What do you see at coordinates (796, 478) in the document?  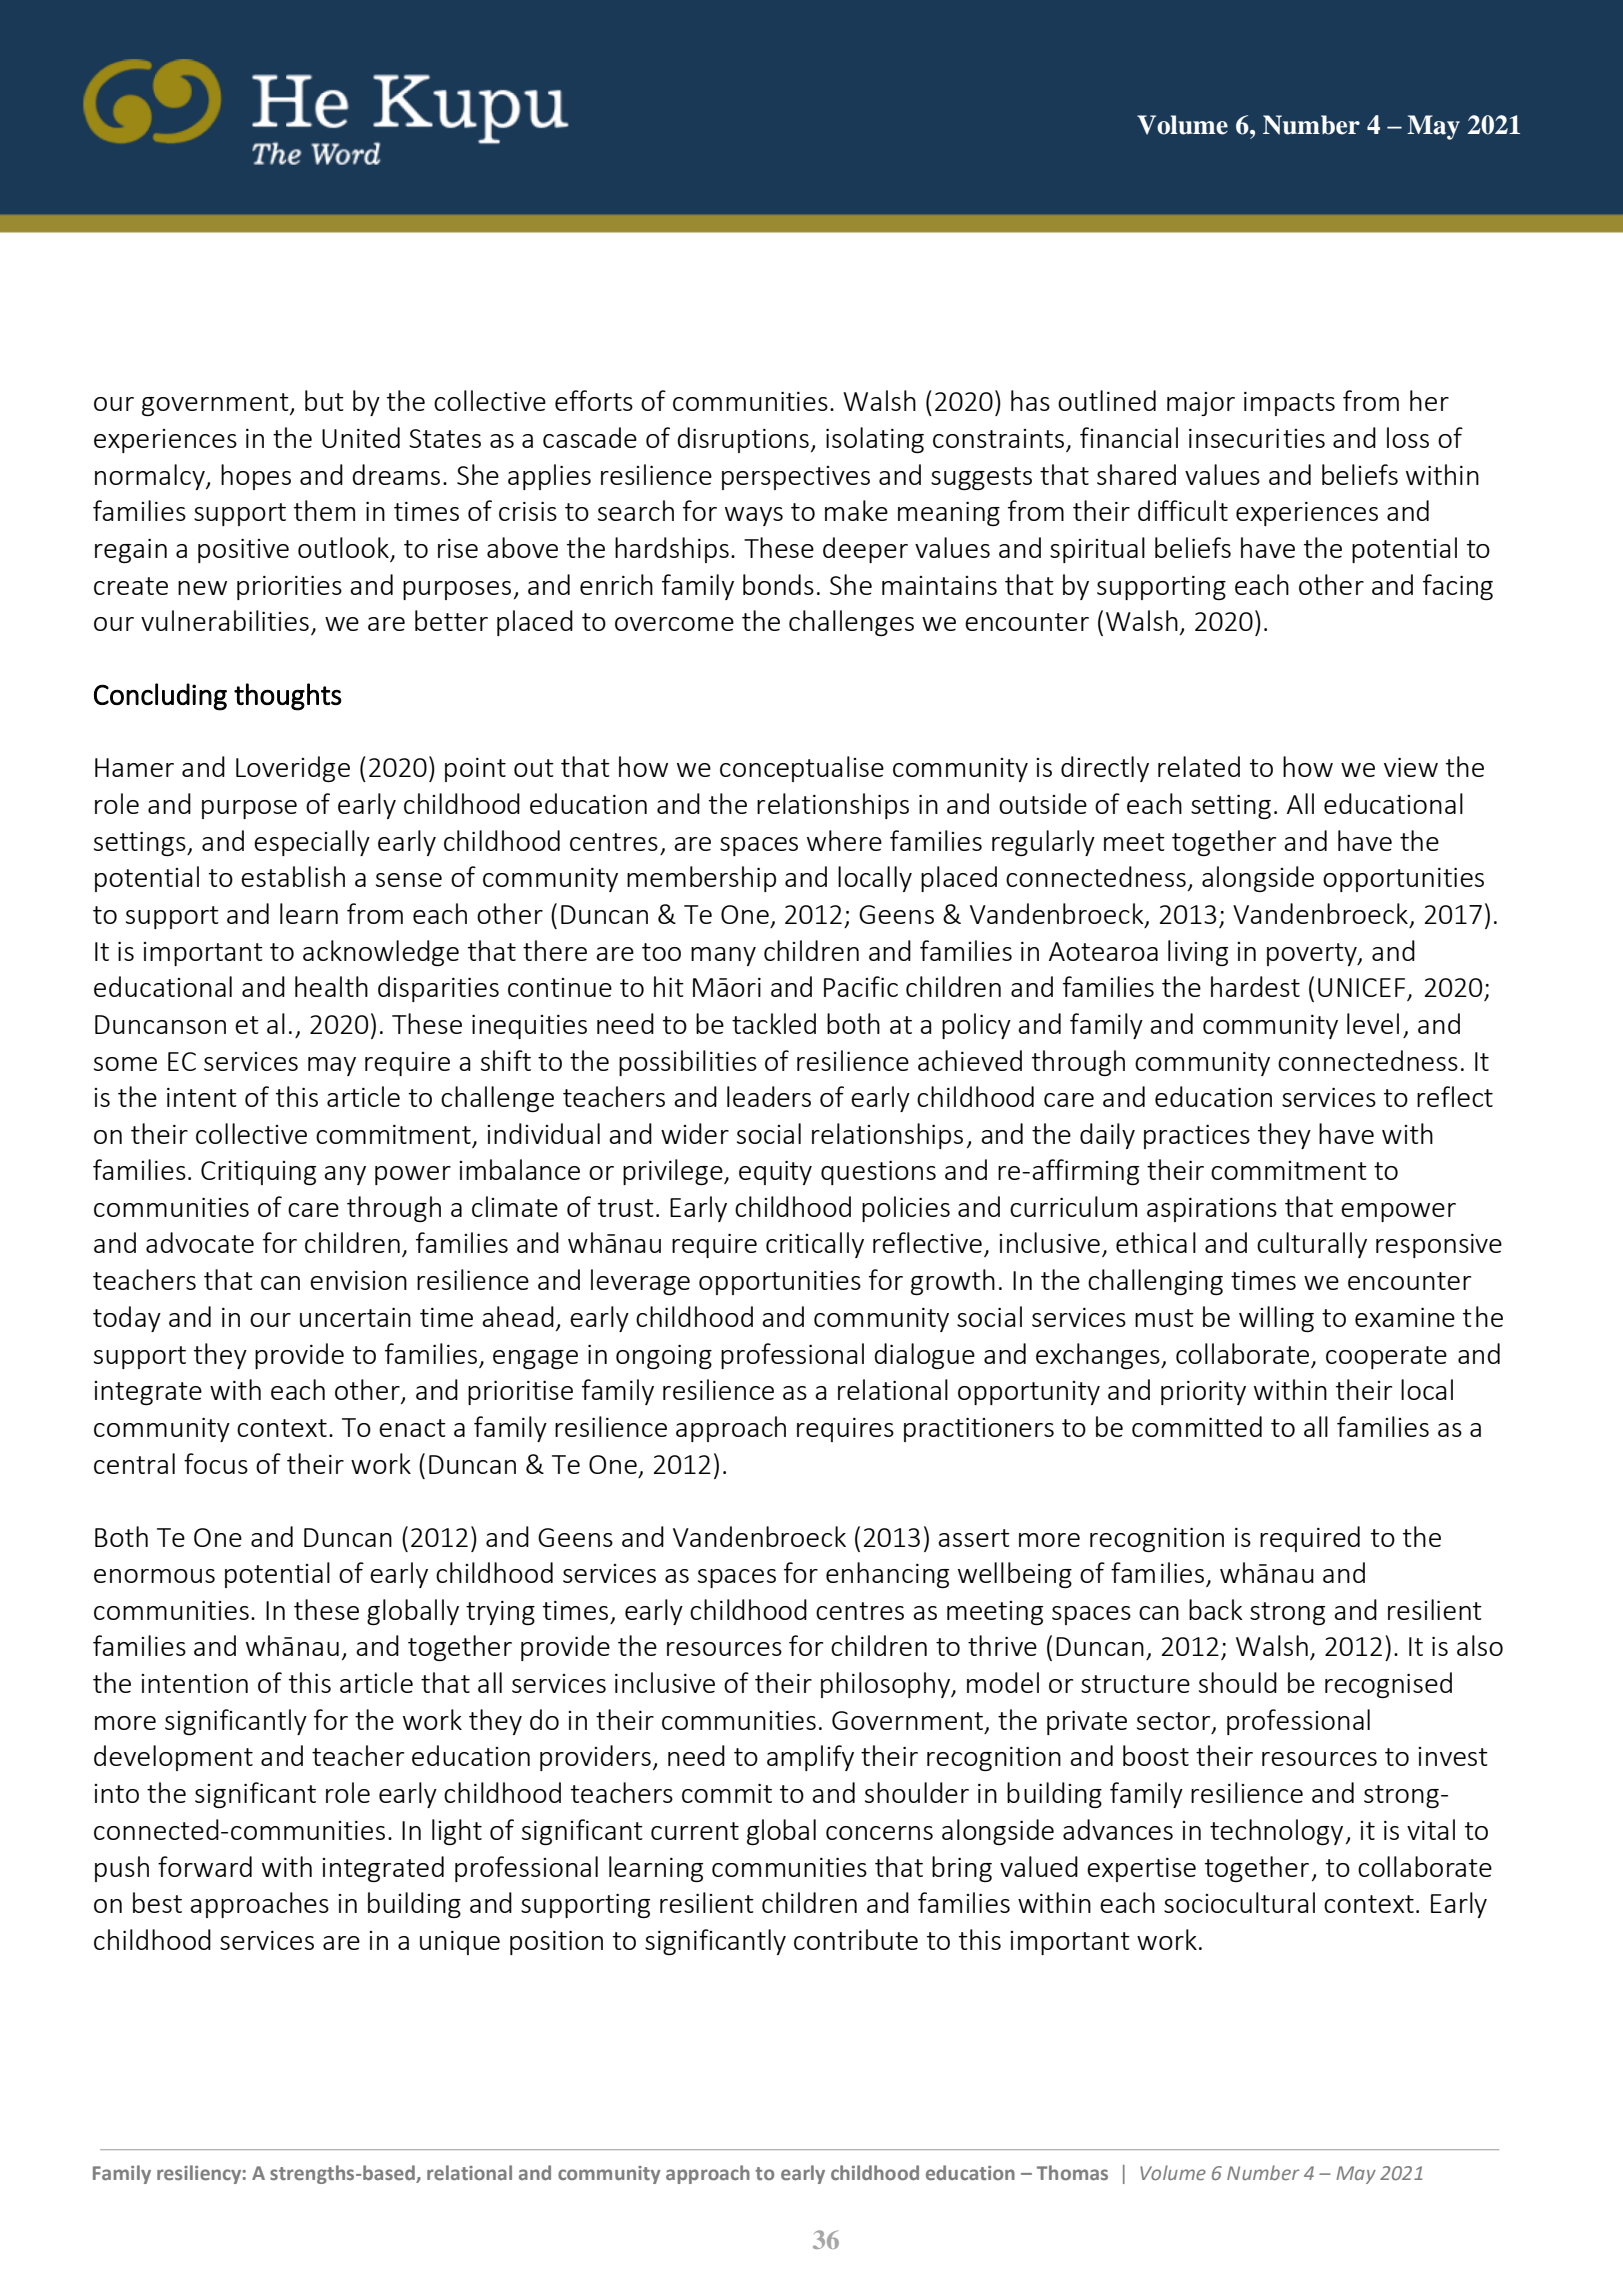 I see `perspectives` at bounding box center [796, 478].
